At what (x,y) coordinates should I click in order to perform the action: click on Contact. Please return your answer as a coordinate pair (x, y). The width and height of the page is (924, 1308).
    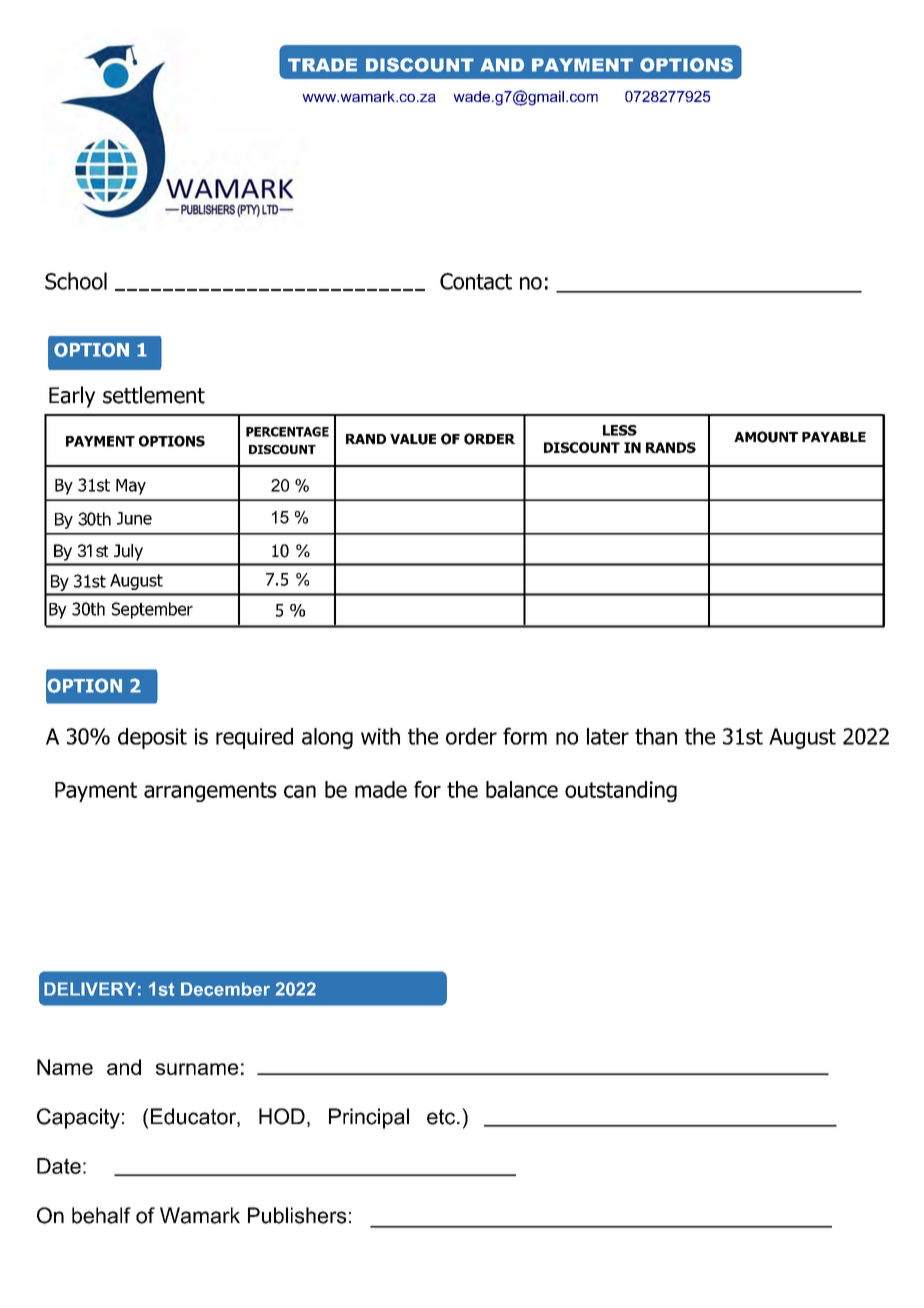
    Looking at the image, I should click on (476, 281).
